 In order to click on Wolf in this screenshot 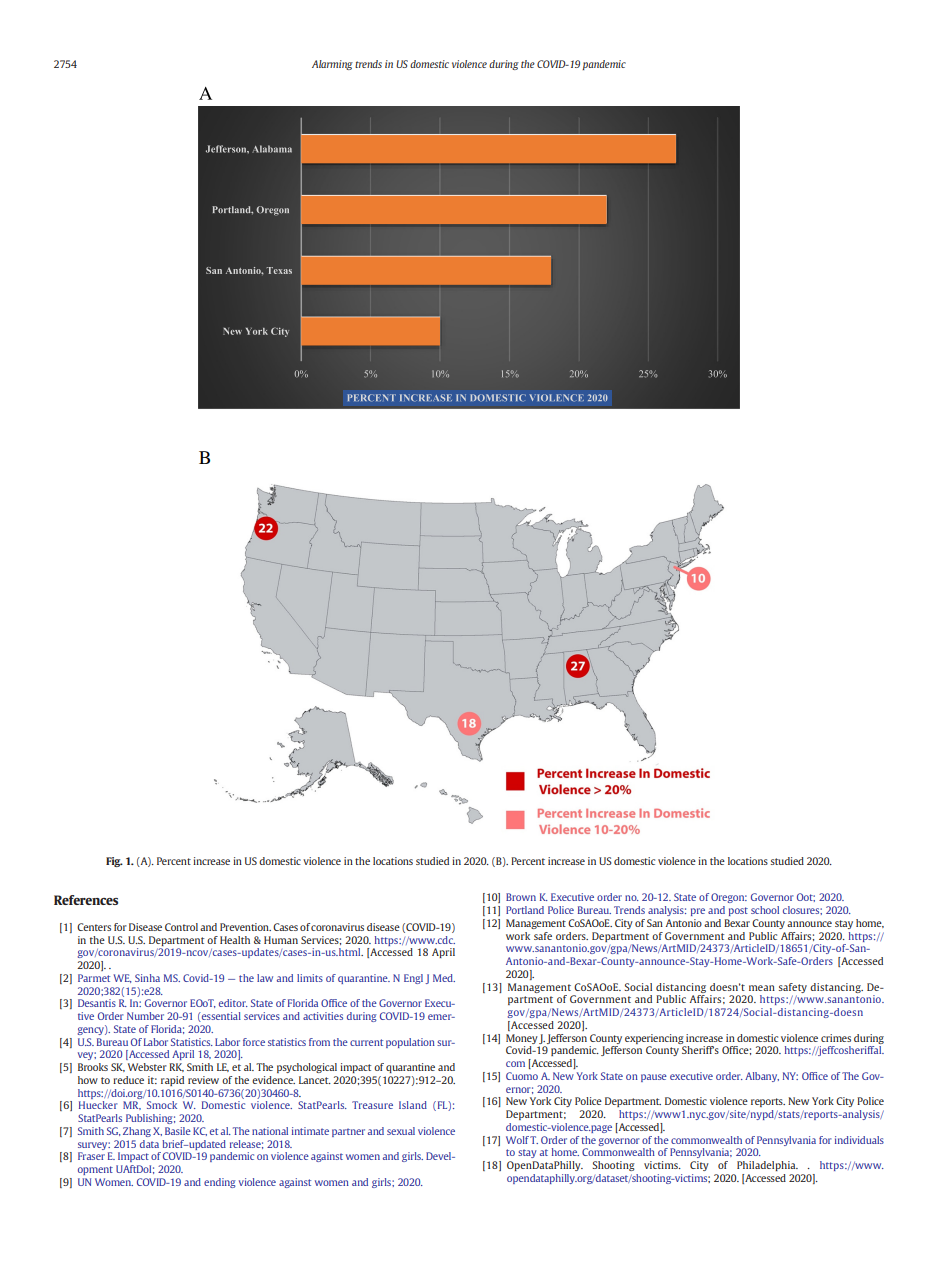, I will do `click(517, 1140)`.
